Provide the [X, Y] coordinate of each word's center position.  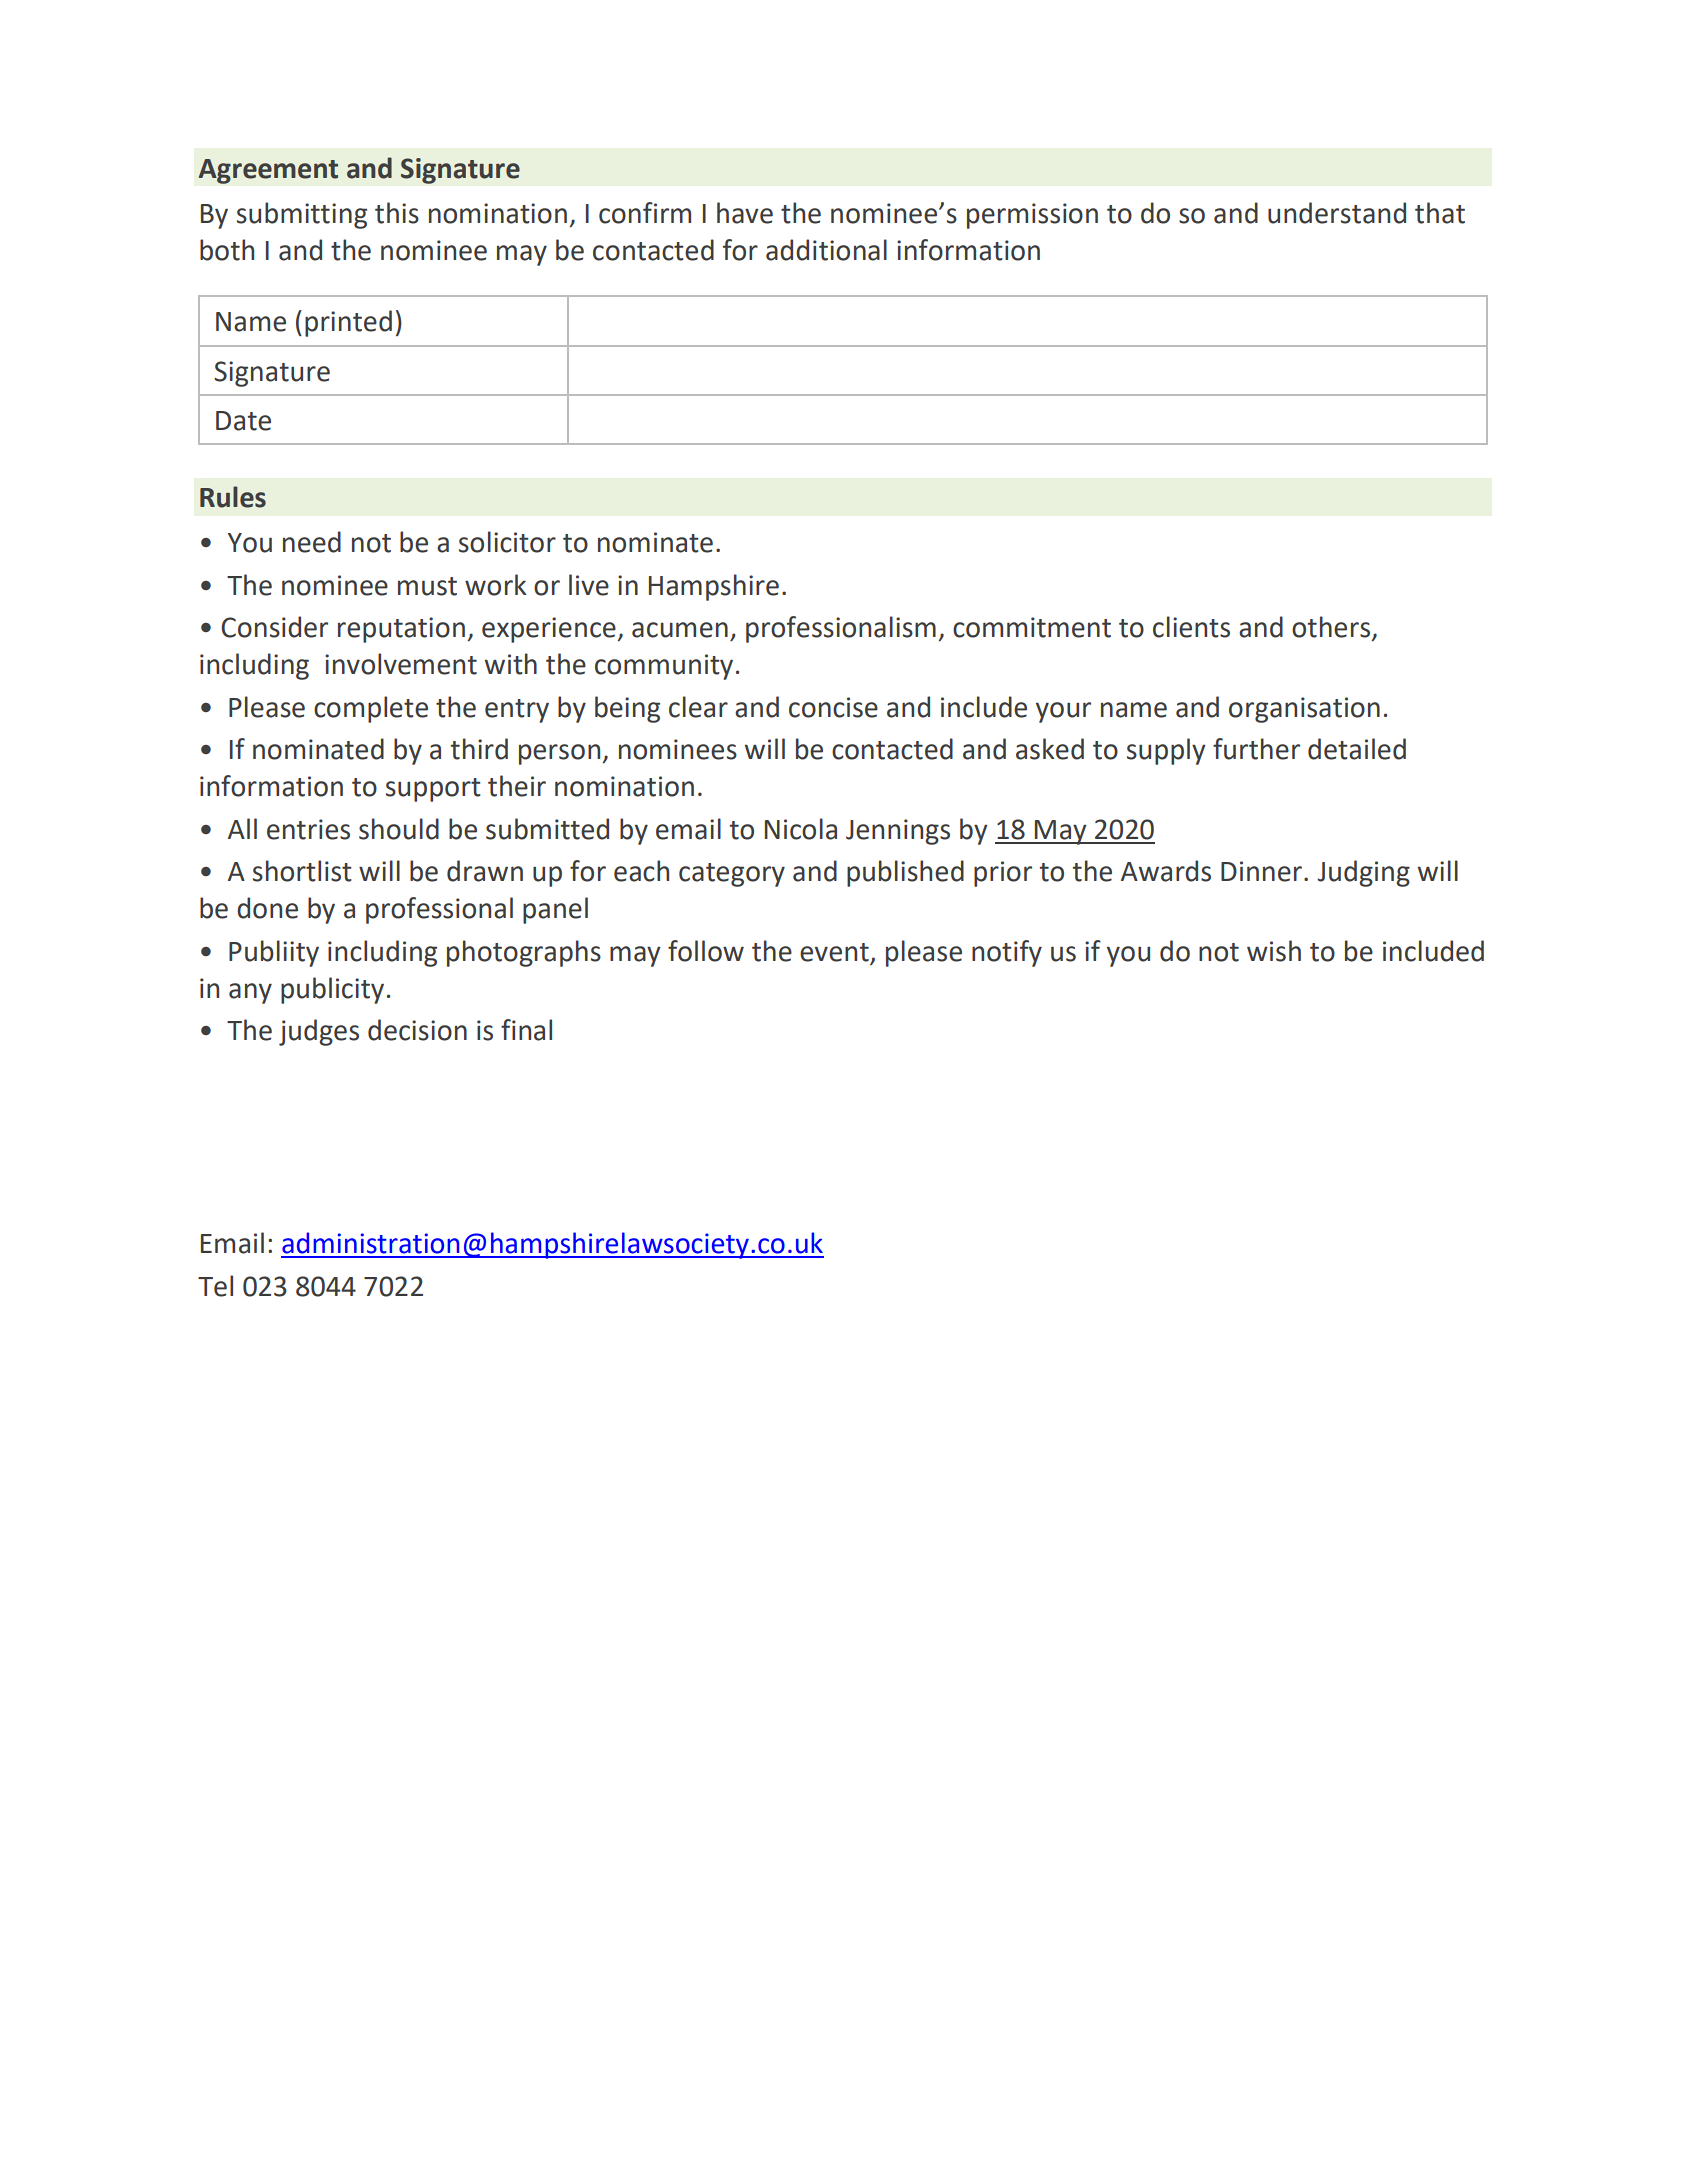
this [397, 213]
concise [833, 707]
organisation [1304, 710]
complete [371, 709]
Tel [215, 1286]
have [745, 213]
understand [1337, 213]
